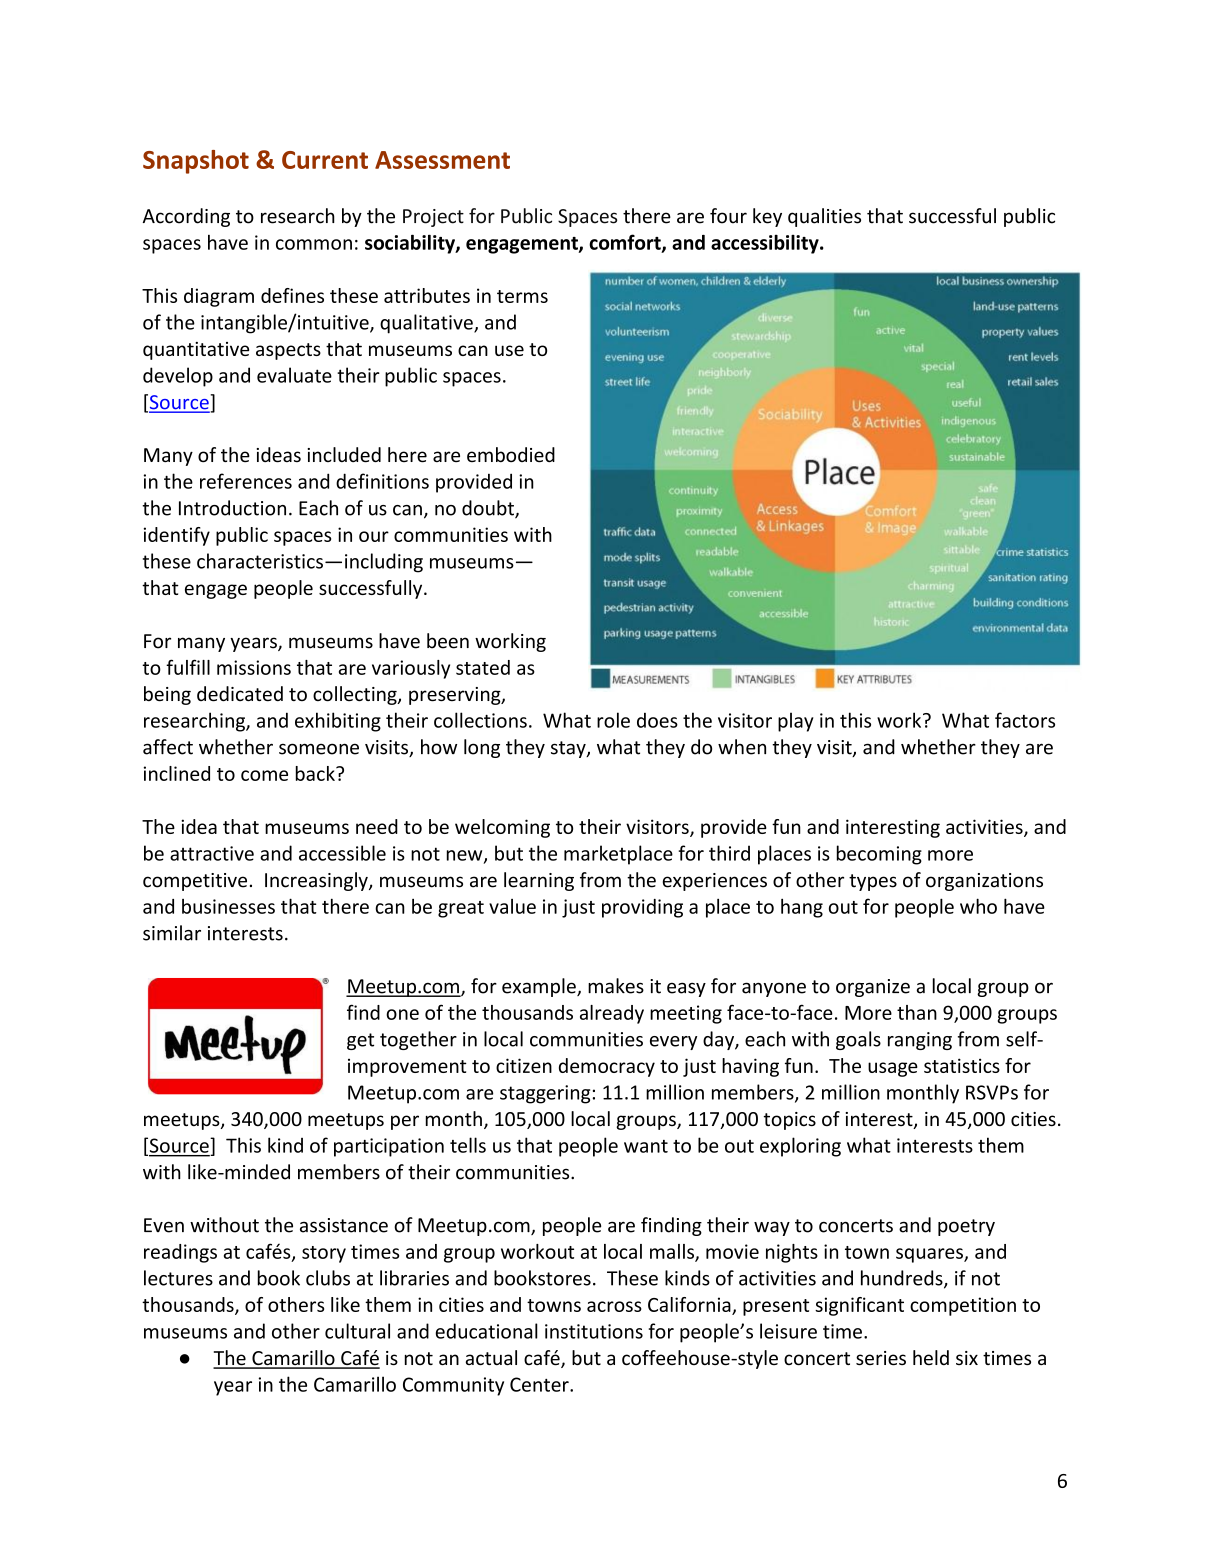 This document has height=1566, width=1210. What do you see at coordinates (569, 749) in the document?
I see `stay` at bounding box center [569, 749].
